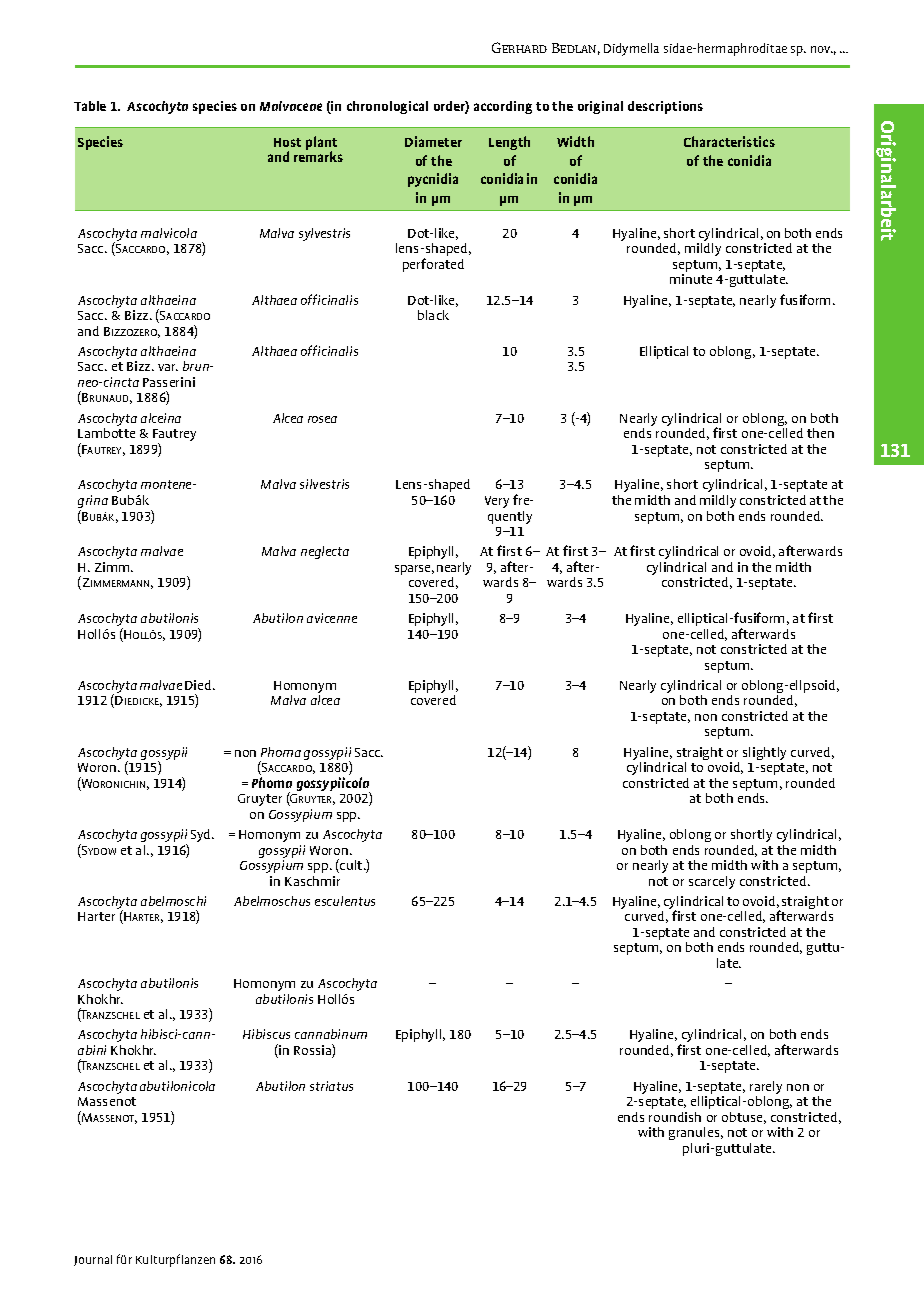  Describe the element at coordinates (325, 552) in the image. I see `neglecta` at that location.
